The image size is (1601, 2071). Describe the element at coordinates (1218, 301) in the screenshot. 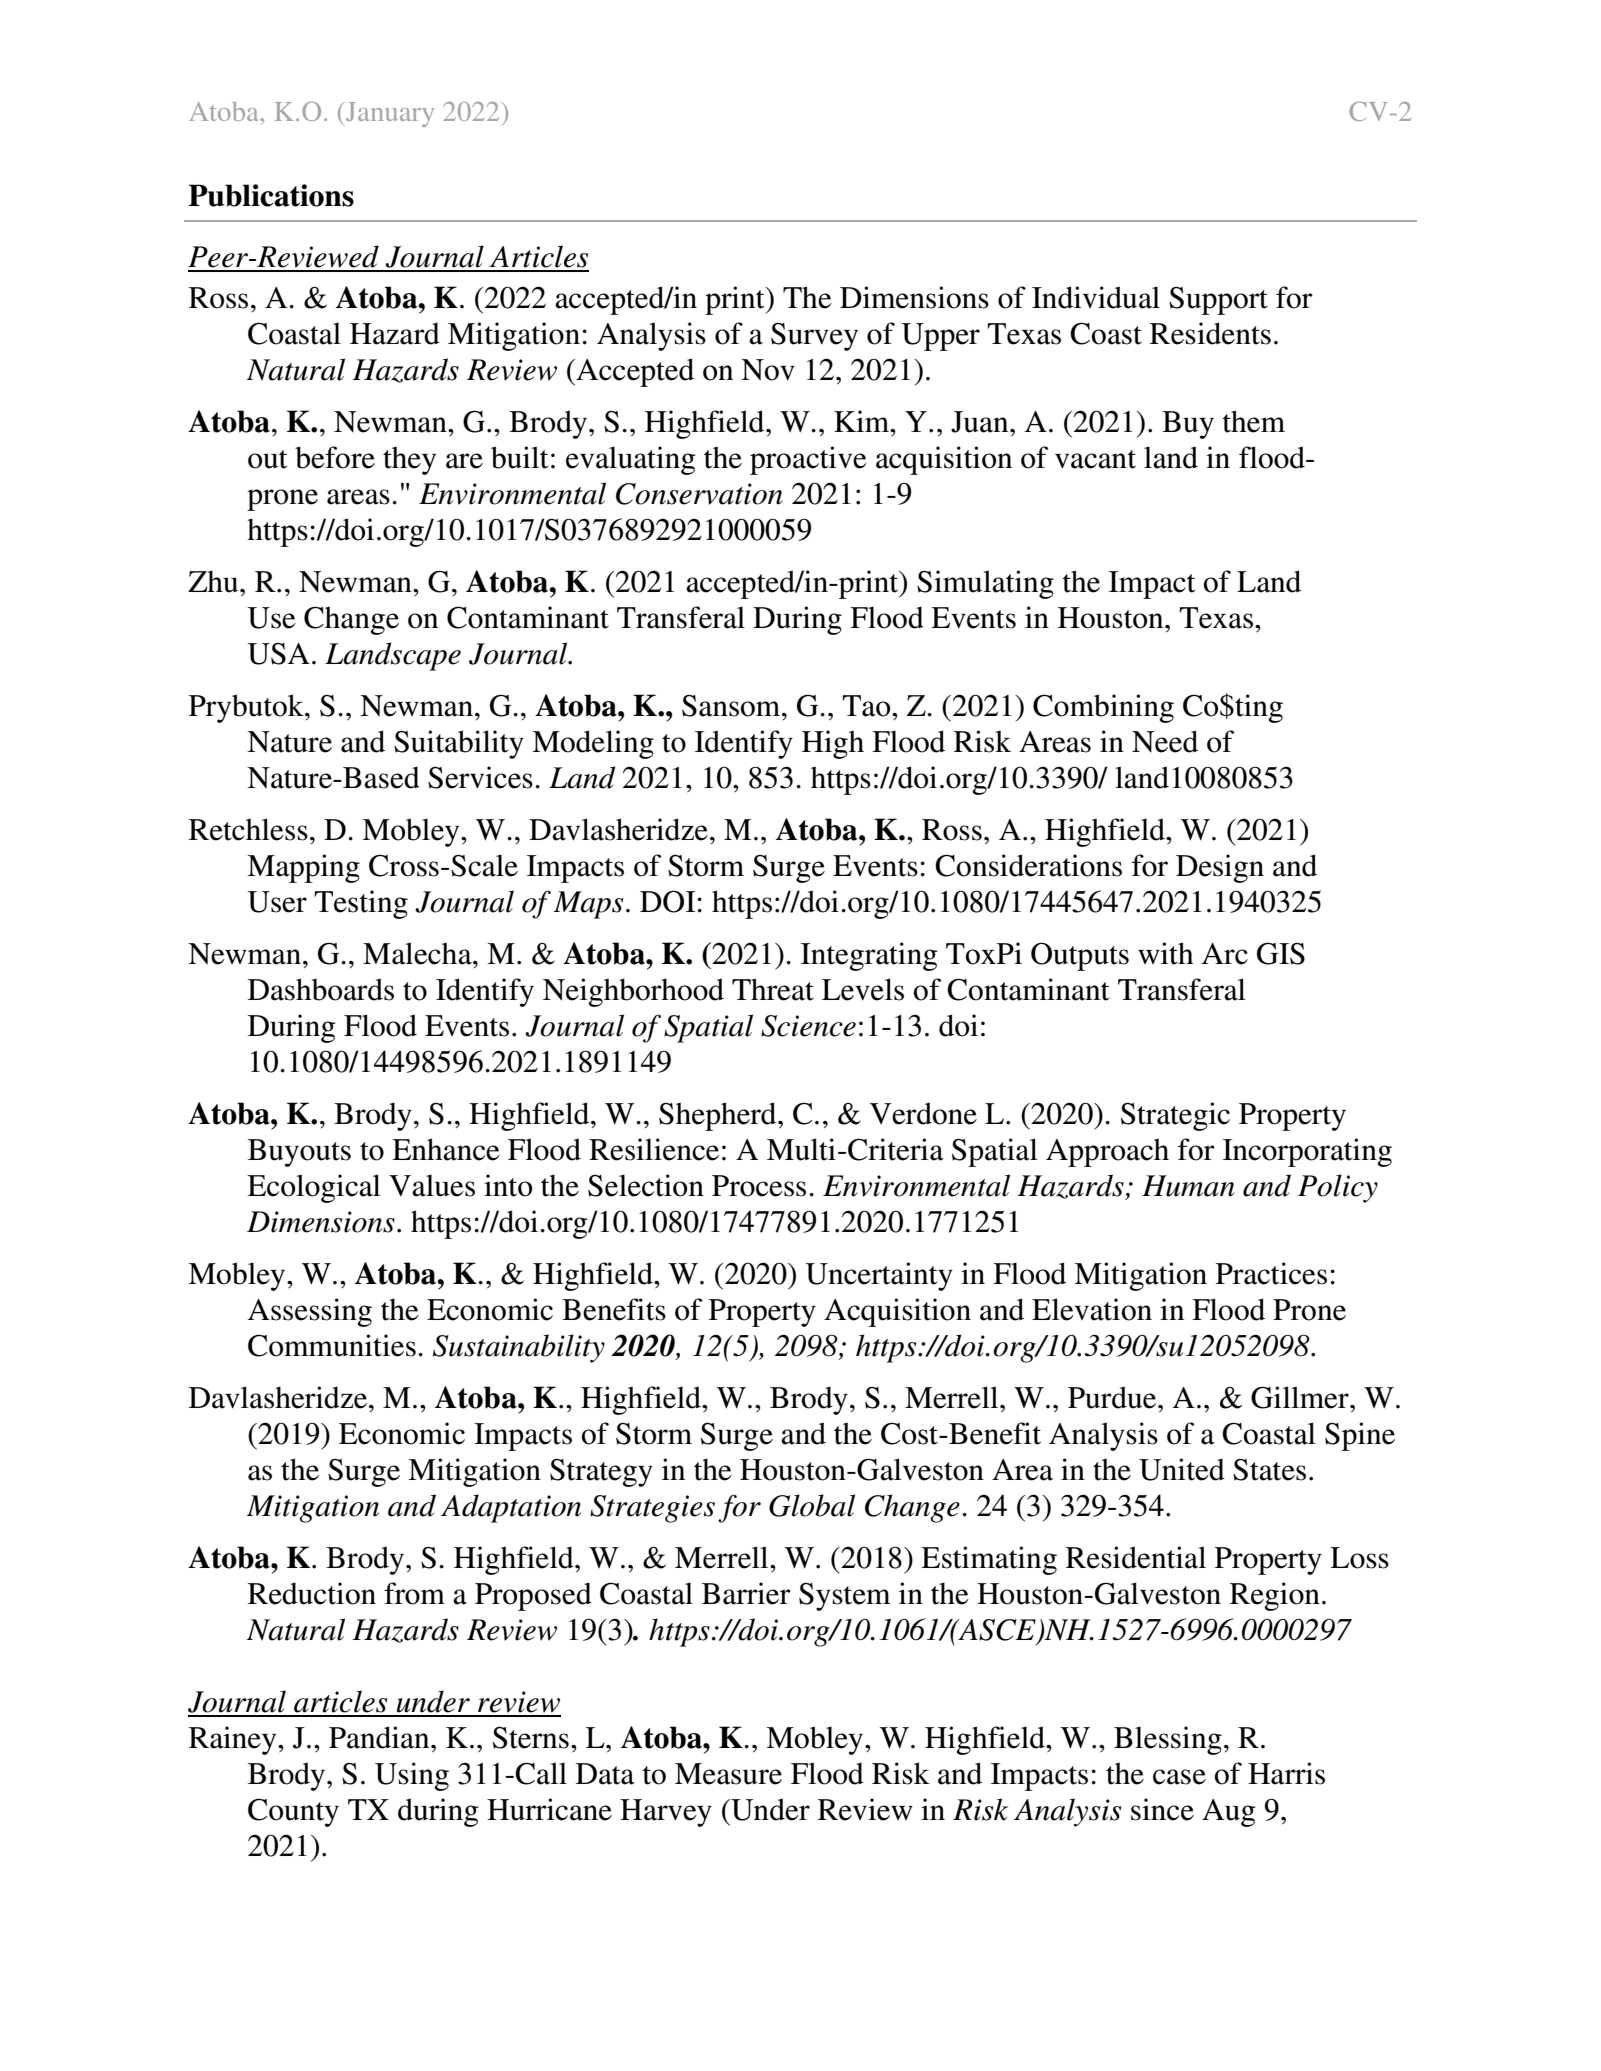

I see `Support` at that location.
